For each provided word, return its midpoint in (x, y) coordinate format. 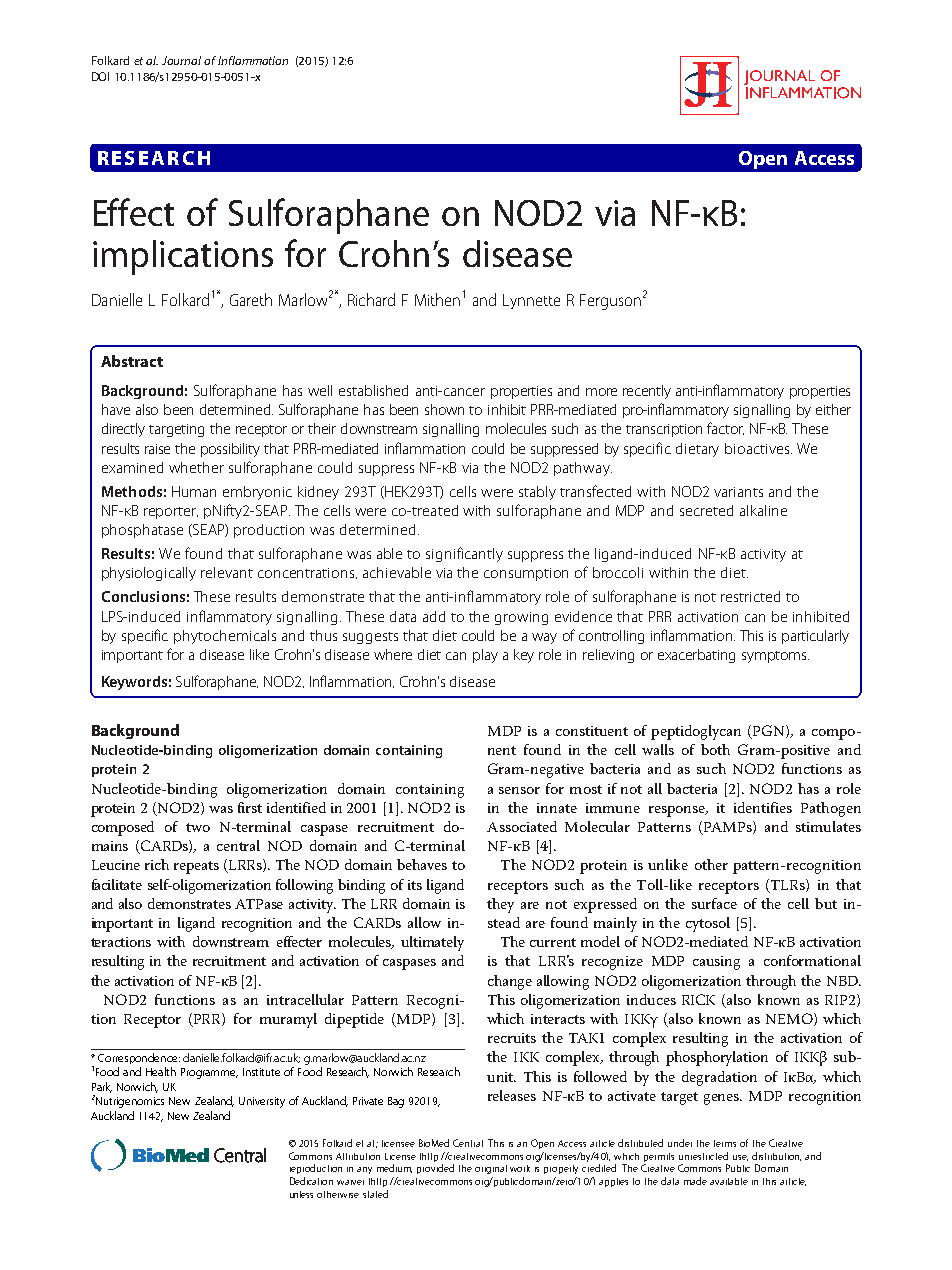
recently (647, 392)
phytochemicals (225, 637)
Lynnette (531, 301)
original (491, 1169)
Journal (181, 60)
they (500, 905)
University (262, 1102)
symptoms (775, 657)
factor (725, 428)
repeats (196, 867)
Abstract (132, 361)
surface (714, 903)
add (434, 616)
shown (444, 409)
